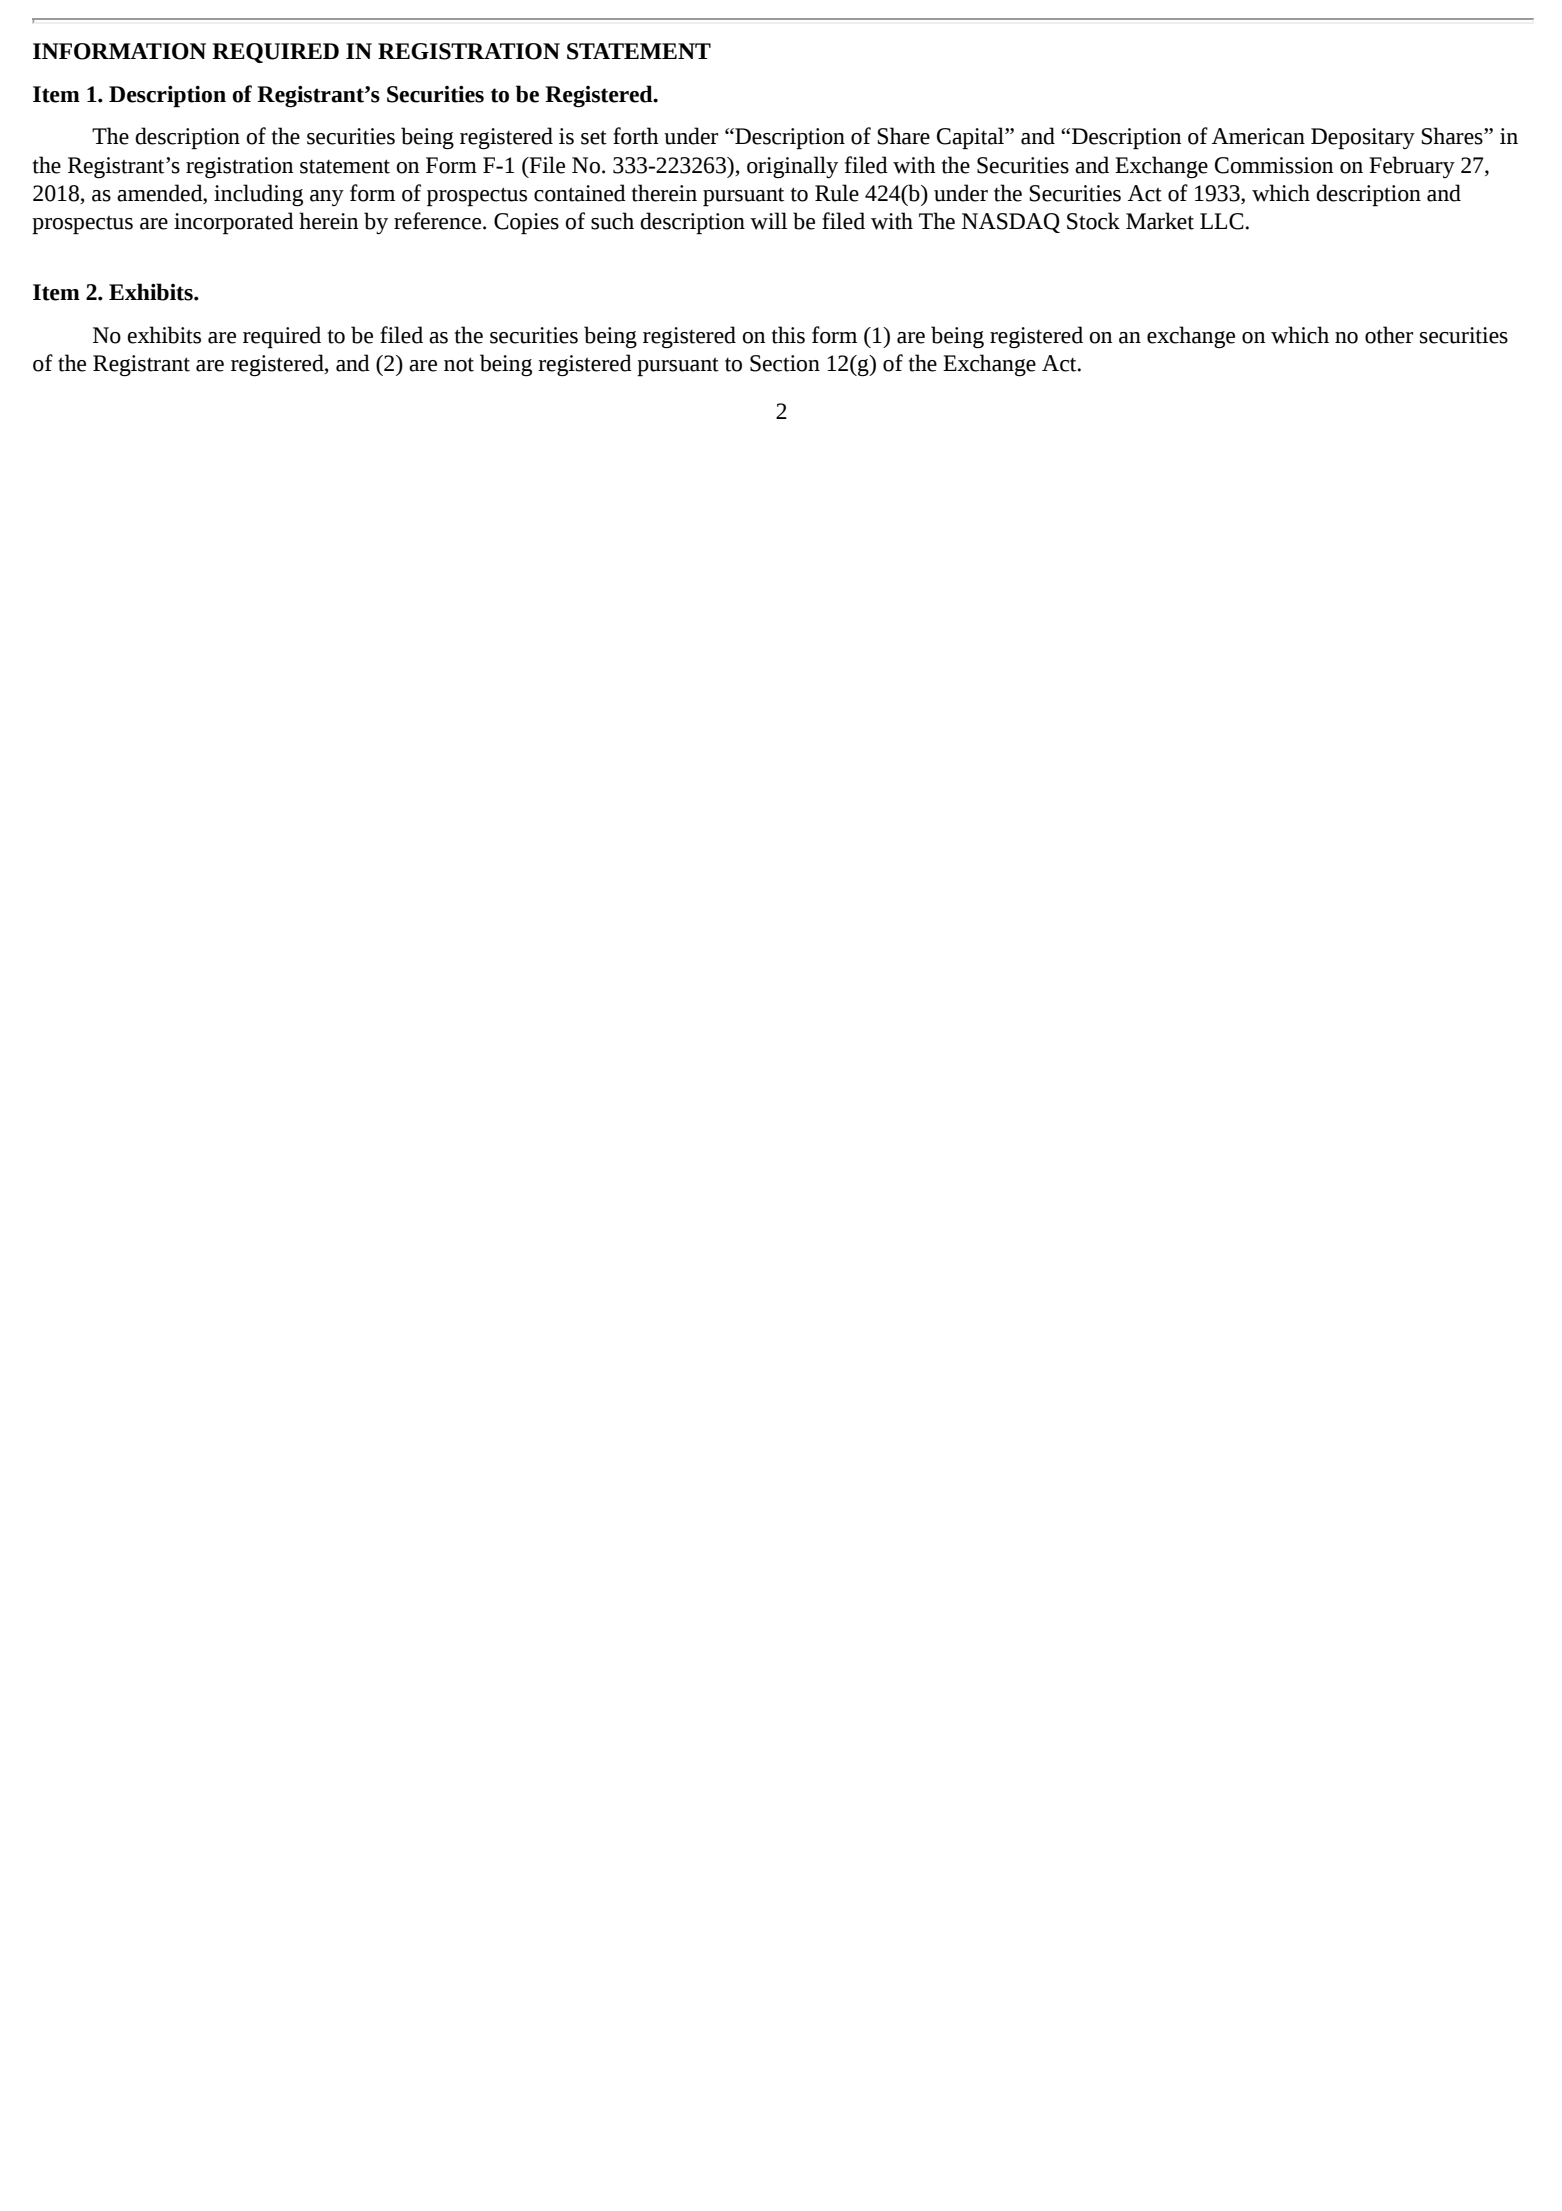  I want to click on Market, so click(1160, 221).
